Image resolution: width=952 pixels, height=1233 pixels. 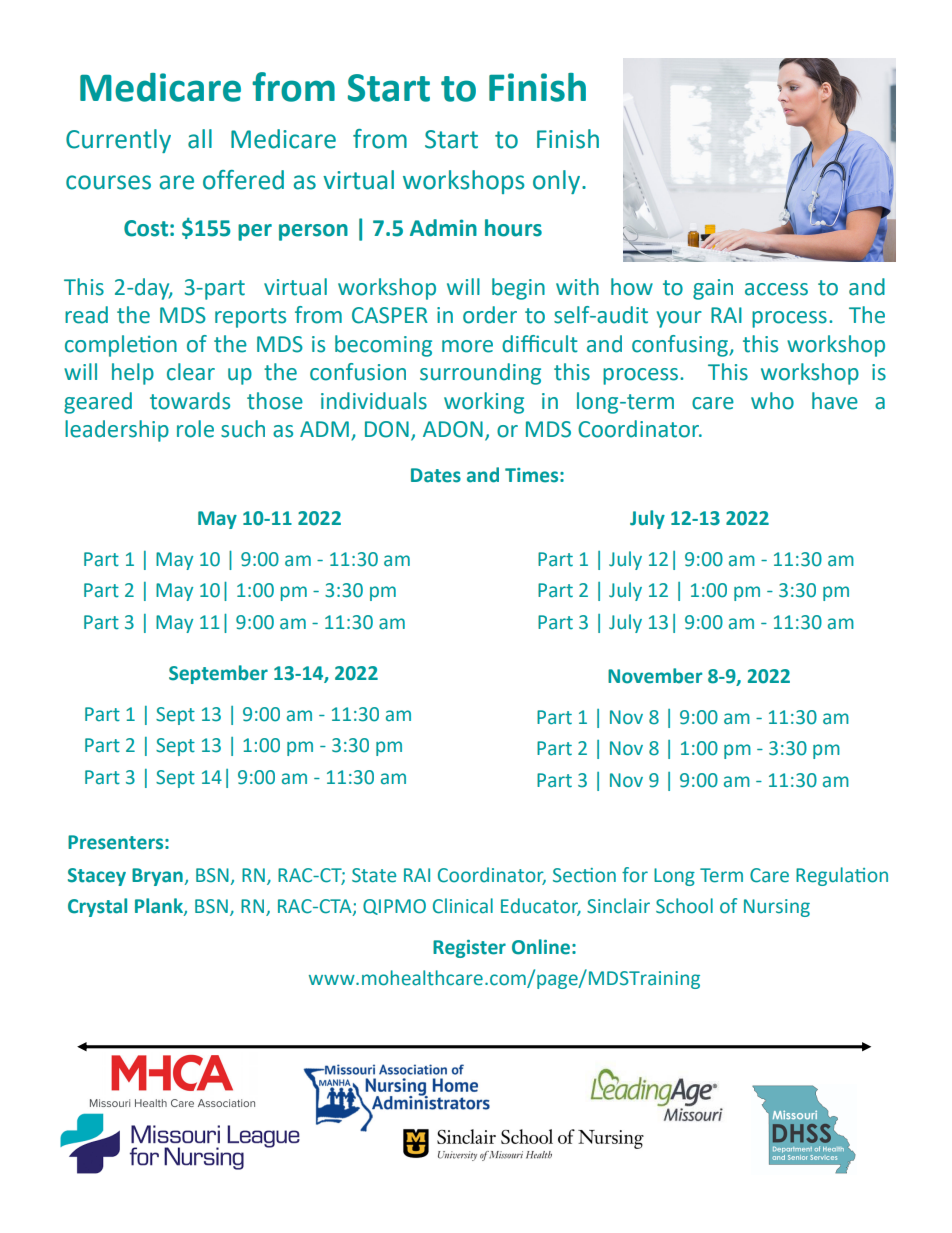 What do you see at coordinates (484, 403) in the document?
I see `working` at bounding box center [484, 403].
